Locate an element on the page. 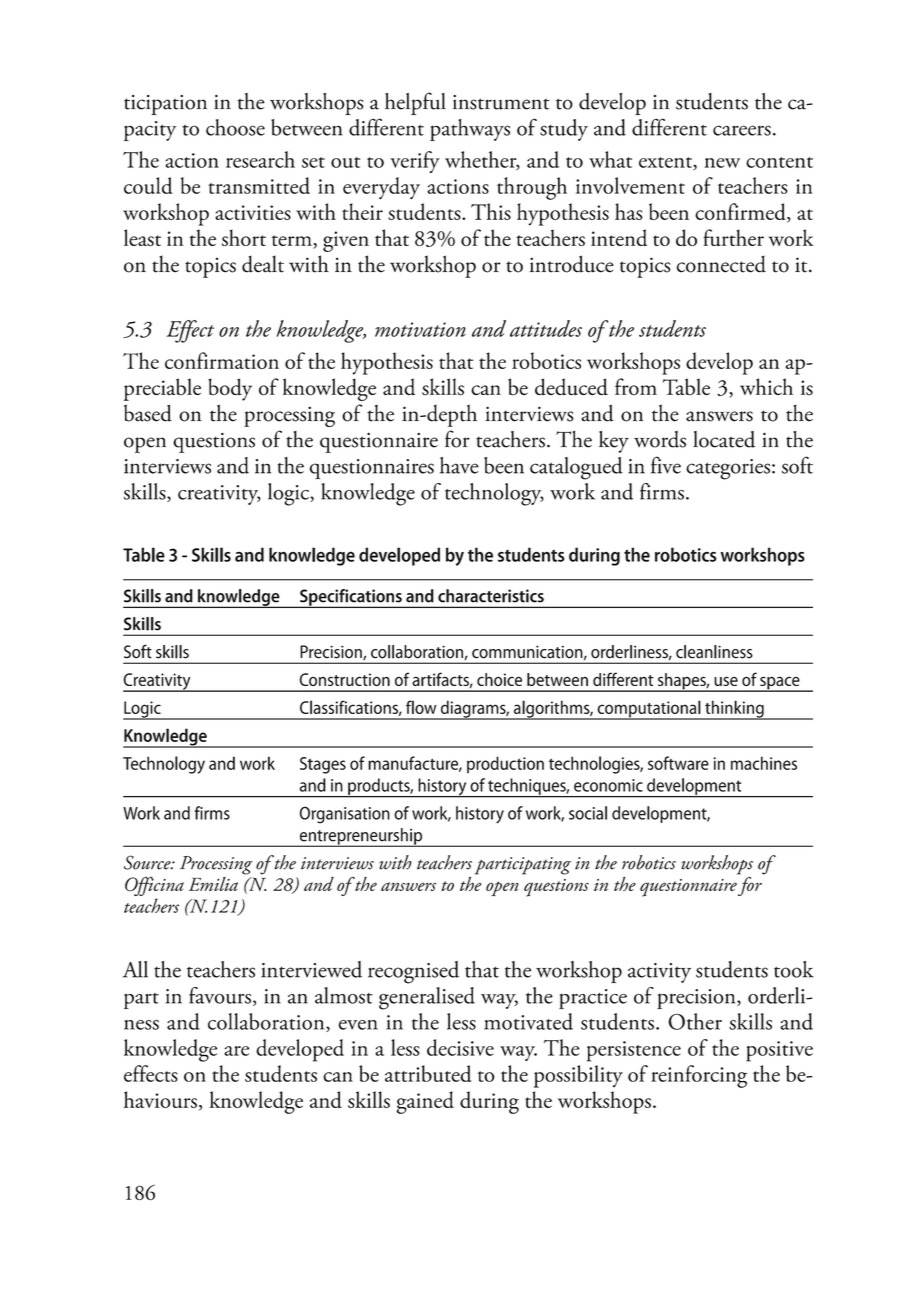 Image resolution: width=924 pixels, height=1295 pixels. careers is located at coordinates (742, 130).
